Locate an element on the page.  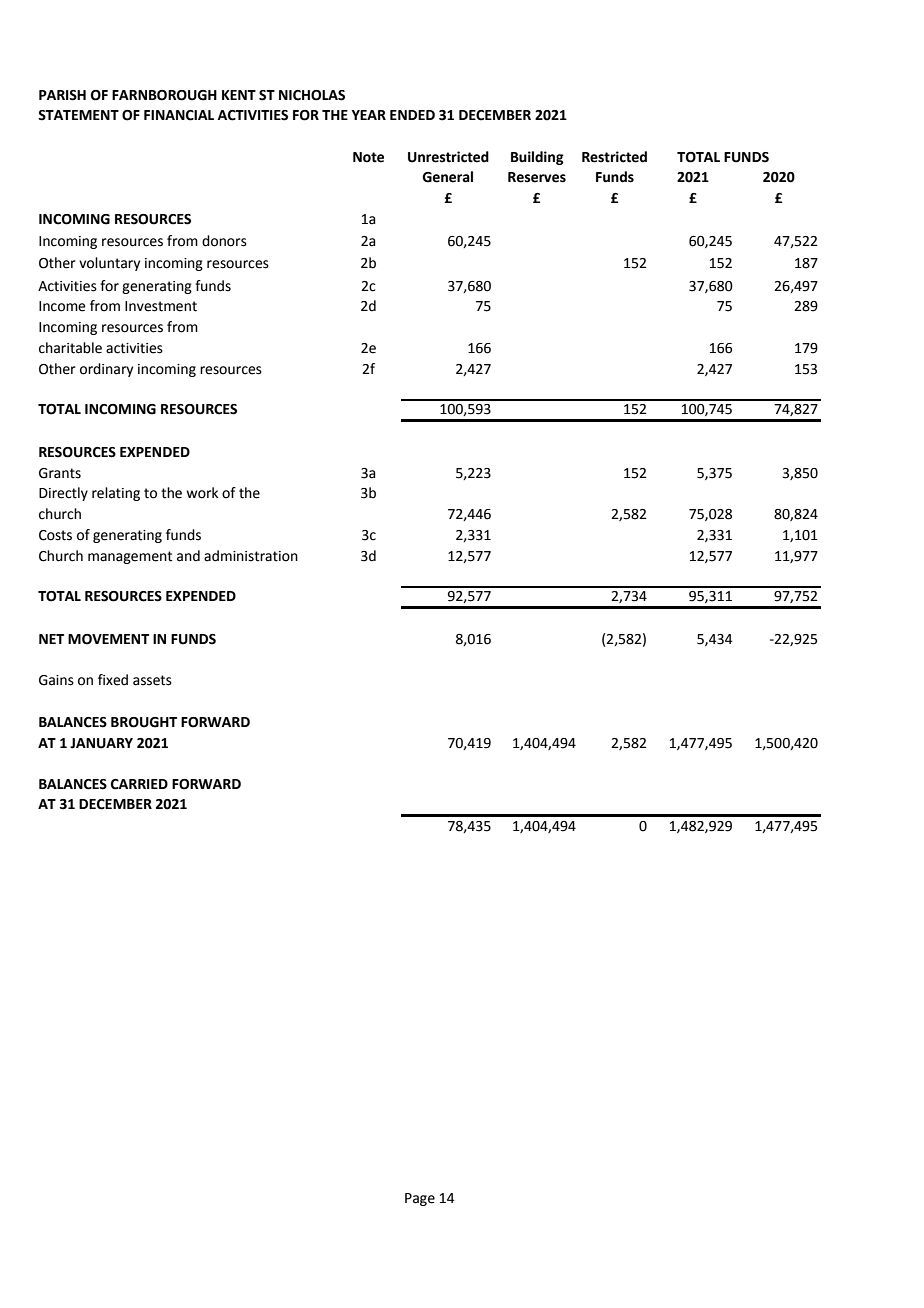
Page is located at coordinates (420, 1199).
